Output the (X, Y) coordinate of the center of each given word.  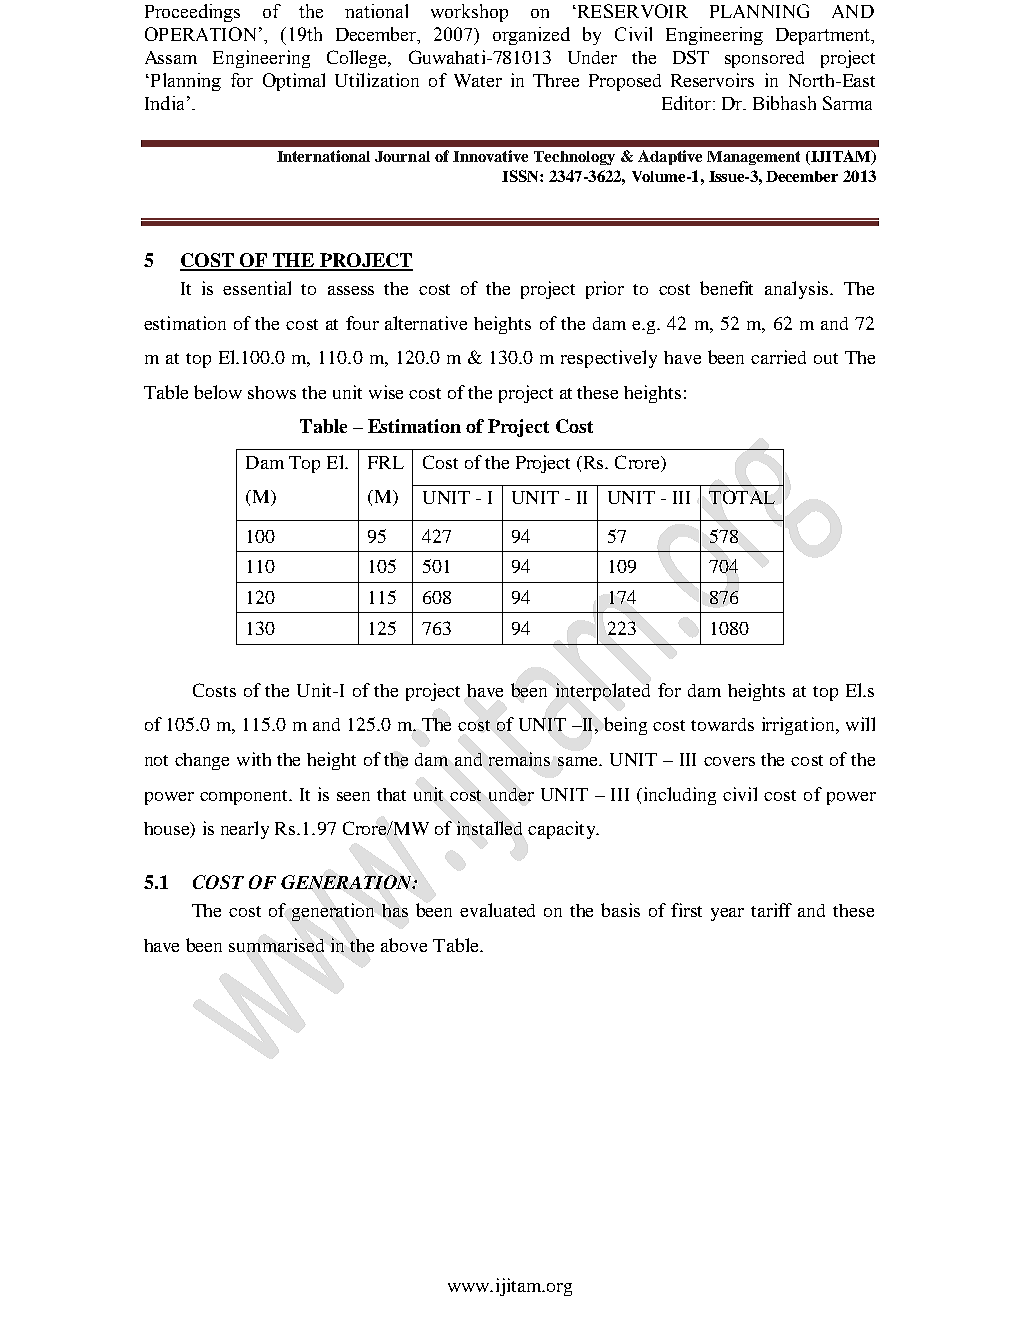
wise (386, 392)
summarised (276, 945)
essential (257, 288)
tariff (771, 910)
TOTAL (742, 497)
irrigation (799, 726)
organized (531, 36)
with (254, 759)
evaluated (497, 910)
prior (605, 290)
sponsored (764, 59)
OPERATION (200, 34)
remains (519, 759)
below (218, 392)
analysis (798, 290)
